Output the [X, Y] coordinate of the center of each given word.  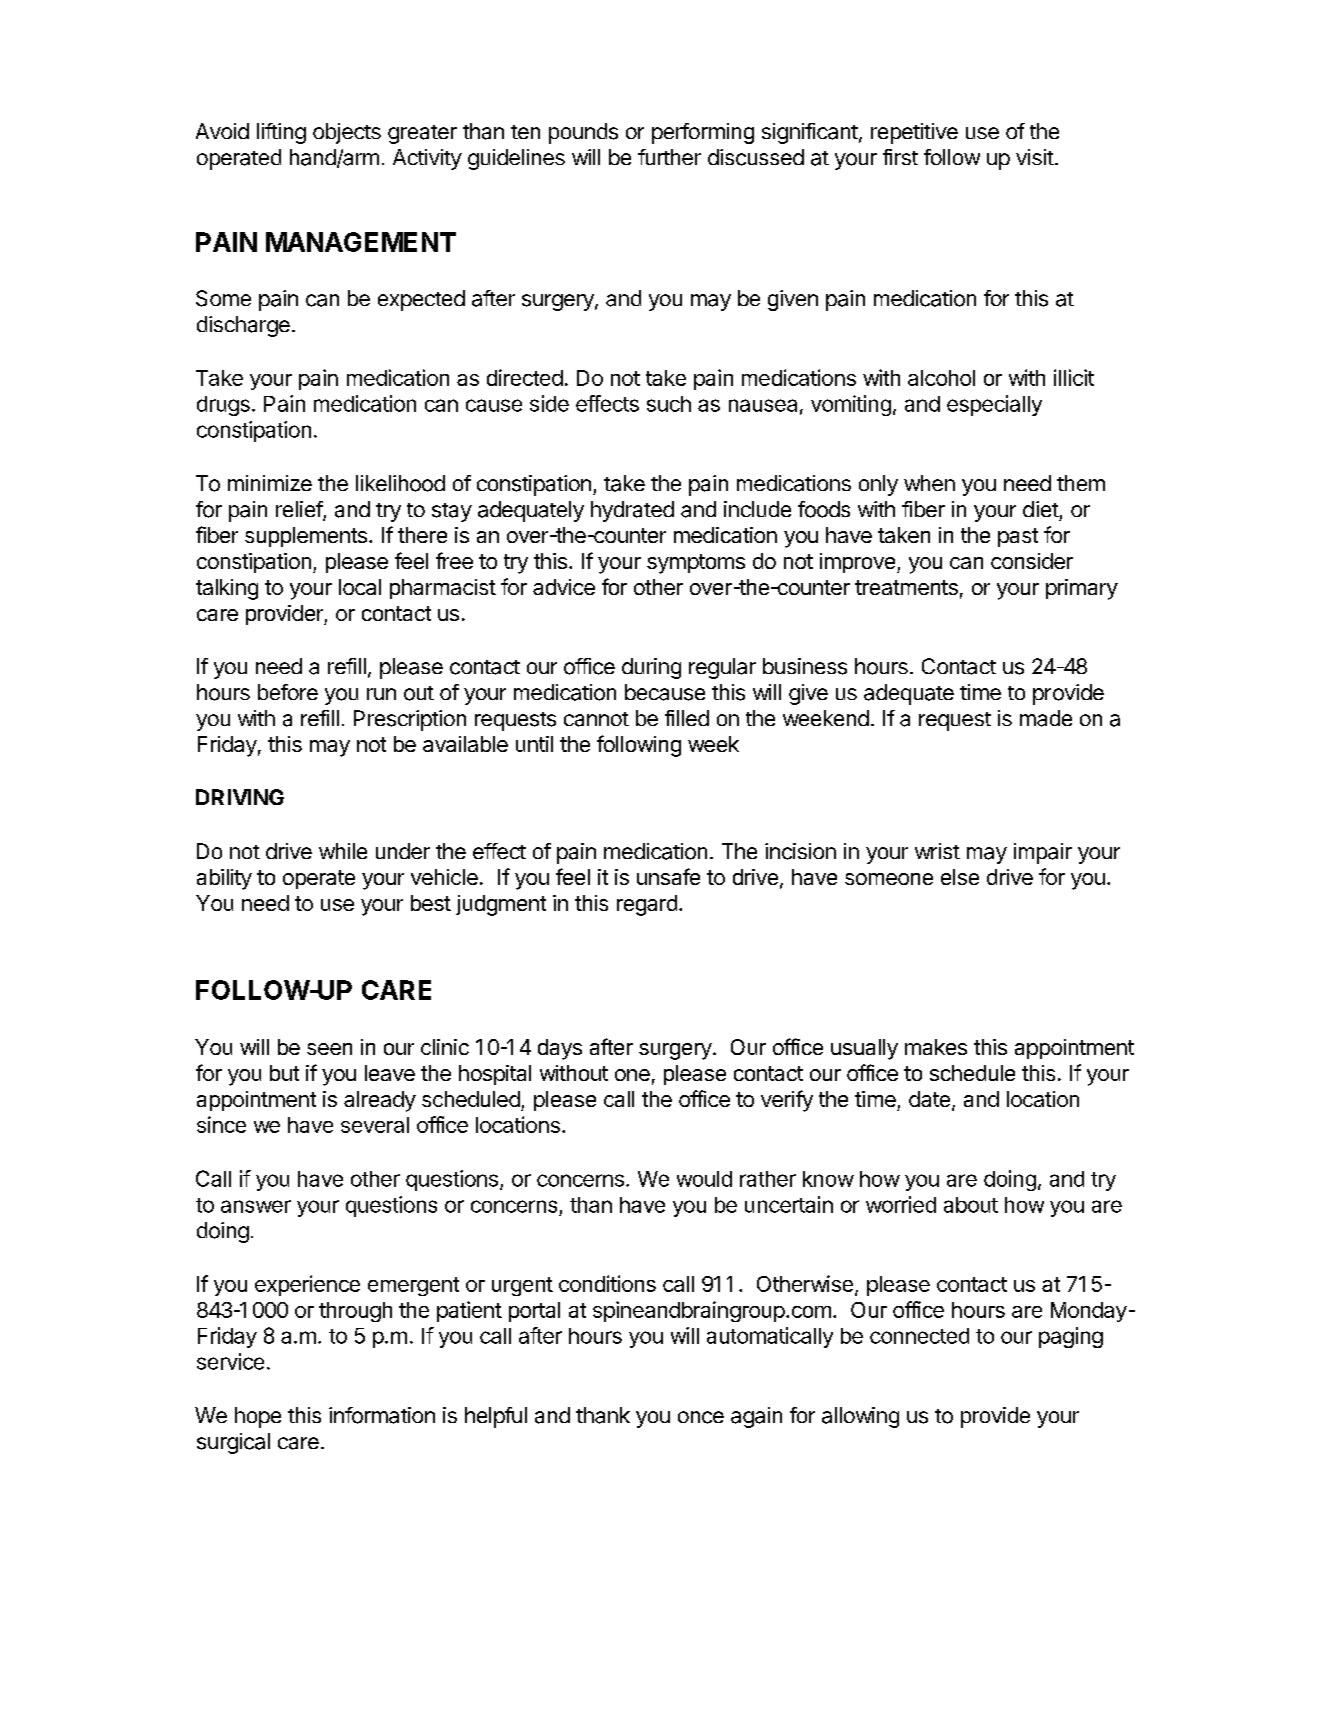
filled [687, 718]
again [756, 1417]
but [284, 1073]
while [343, 851]
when [929, 483]
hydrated [632, 511]
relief [300, 510]
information [382, 1415]
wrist [937, 851]
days [560, 1049]
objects [347, 133]
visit [1035, 157]
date [929, 1099]
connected [919, 1336]
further [669, 157]
